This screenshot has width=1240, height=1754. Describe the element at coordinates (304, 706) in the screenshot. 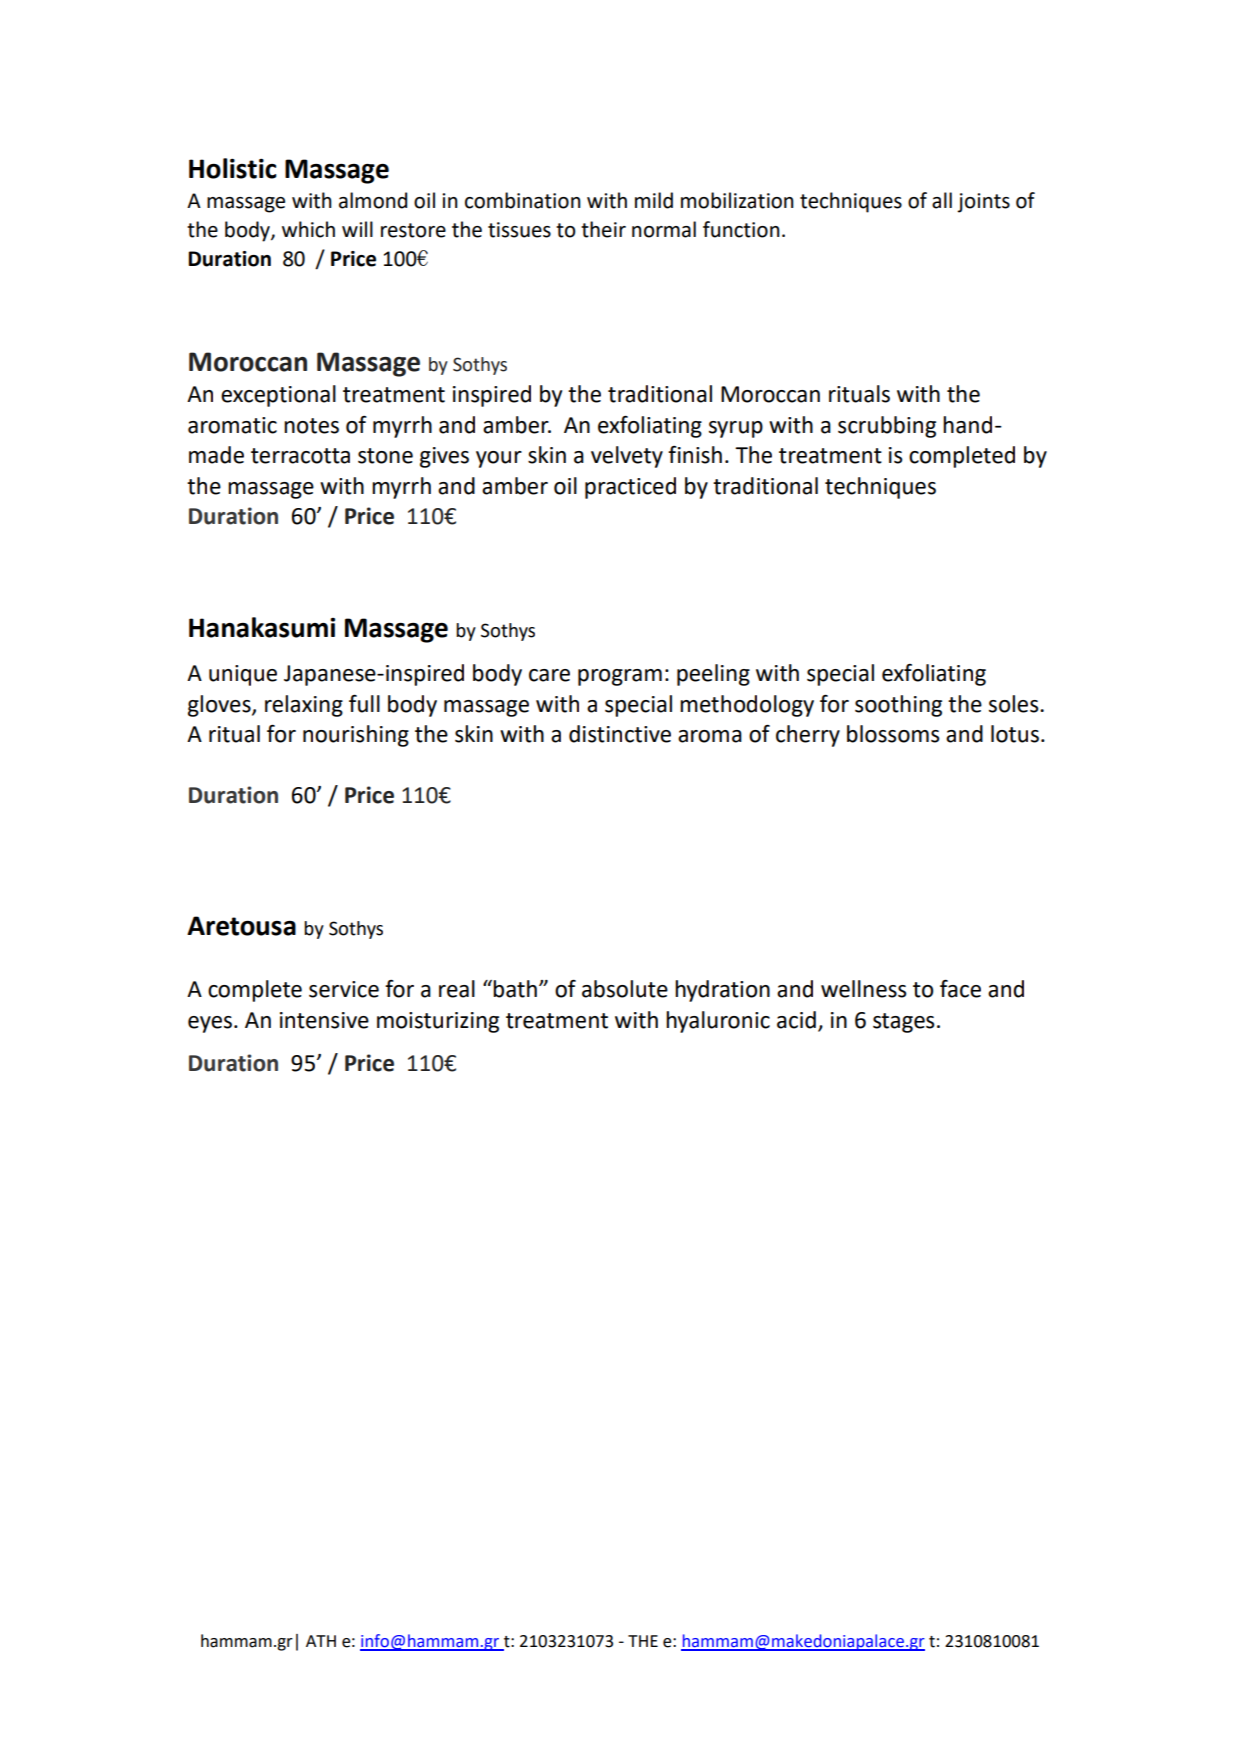

I see `relaxing` at that location.
